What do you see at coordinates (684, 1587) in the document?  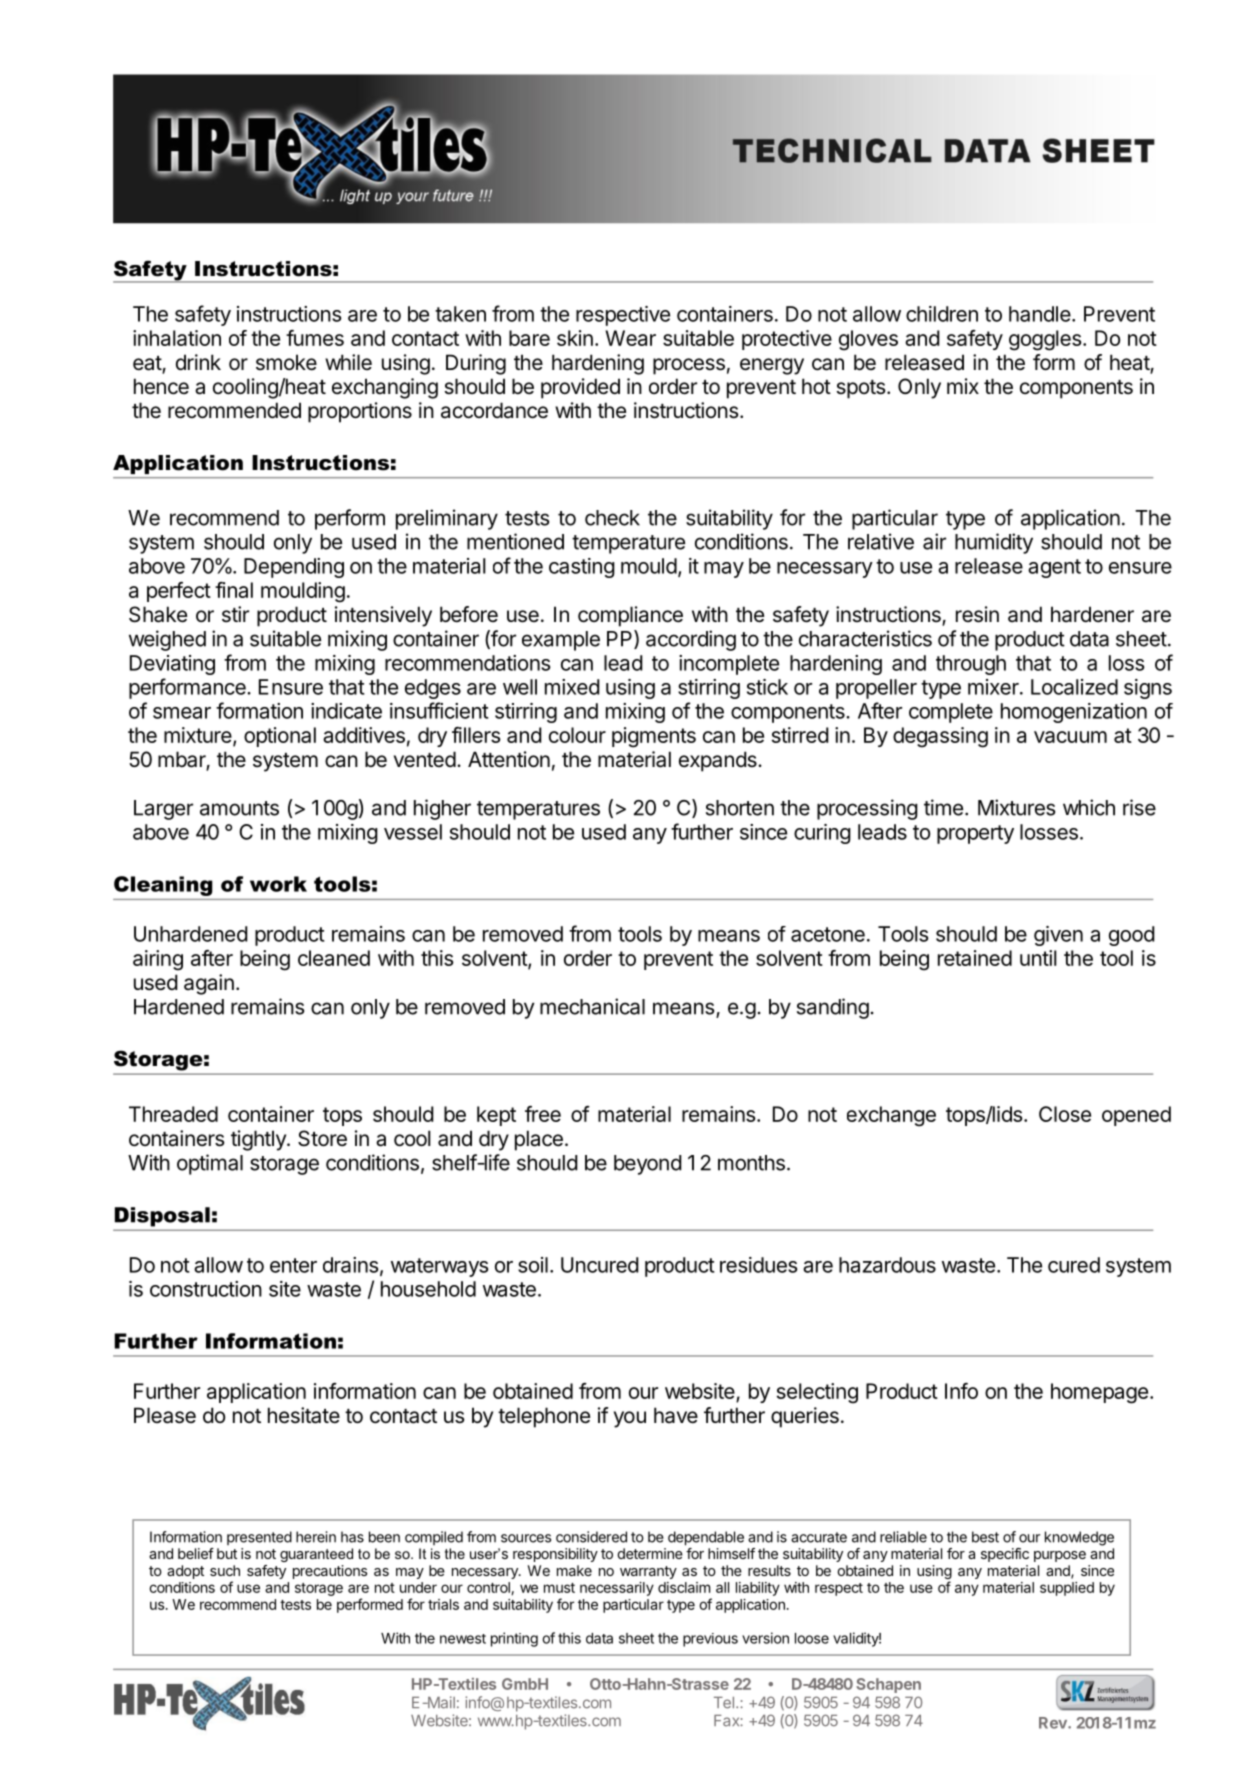 I see `disclaim` at bounding box center [684, 1587].
